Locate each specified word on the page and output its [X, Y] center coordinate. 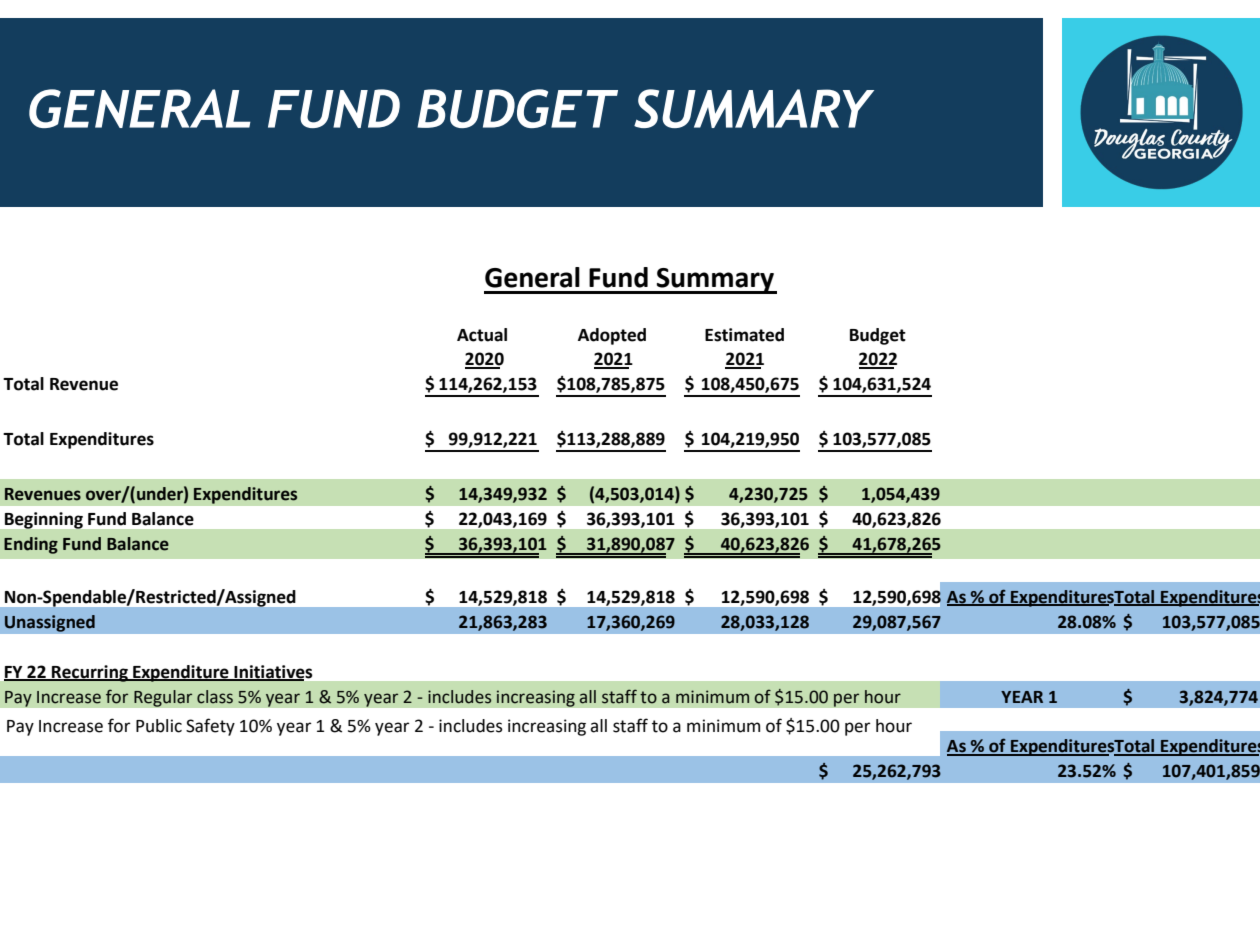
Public [159, 726]
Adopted [612, 336]
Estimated [744, 335]
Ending [31, 545]
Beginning [44, 520]
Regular [163, 698]
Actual [482, 335]
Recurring [90, 673]
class [215, 697]
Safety [210, 727]
